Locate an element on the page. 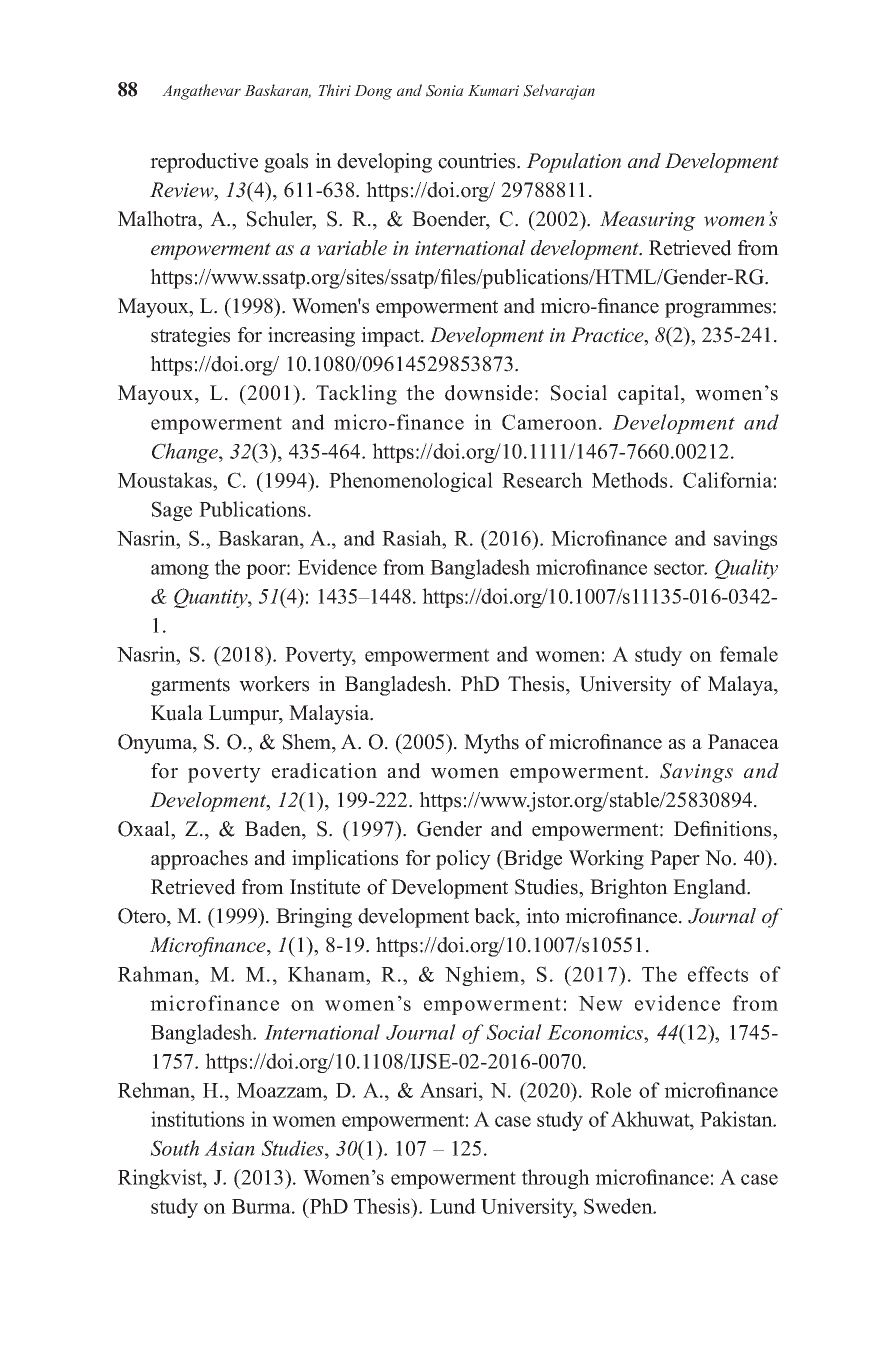 Image resolution: width=896 pixels, height=1345 pixels. Sonia is located at coordinates (445, 91).
